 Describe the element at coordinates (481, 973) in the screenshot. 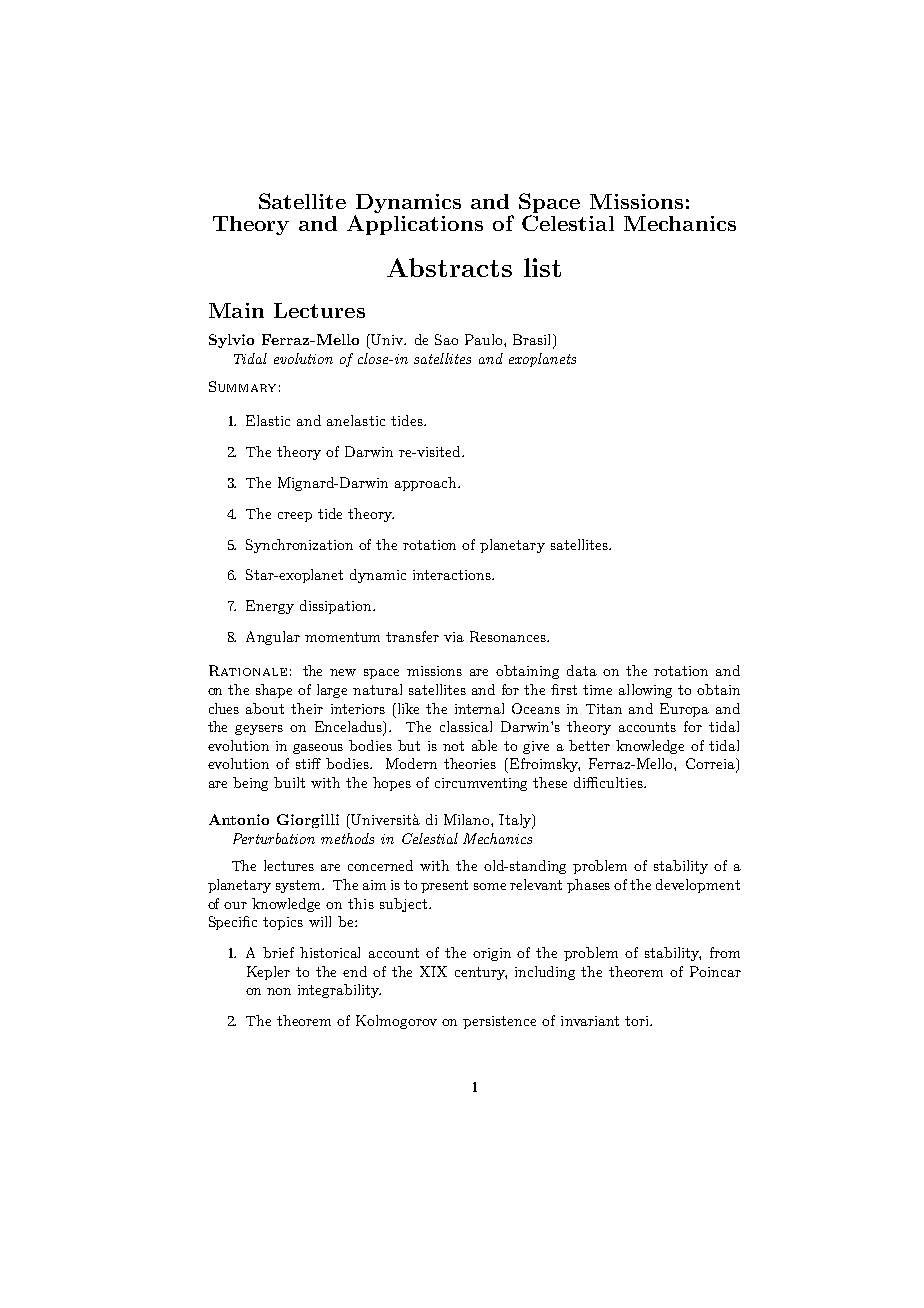

I see `century` at that location.
